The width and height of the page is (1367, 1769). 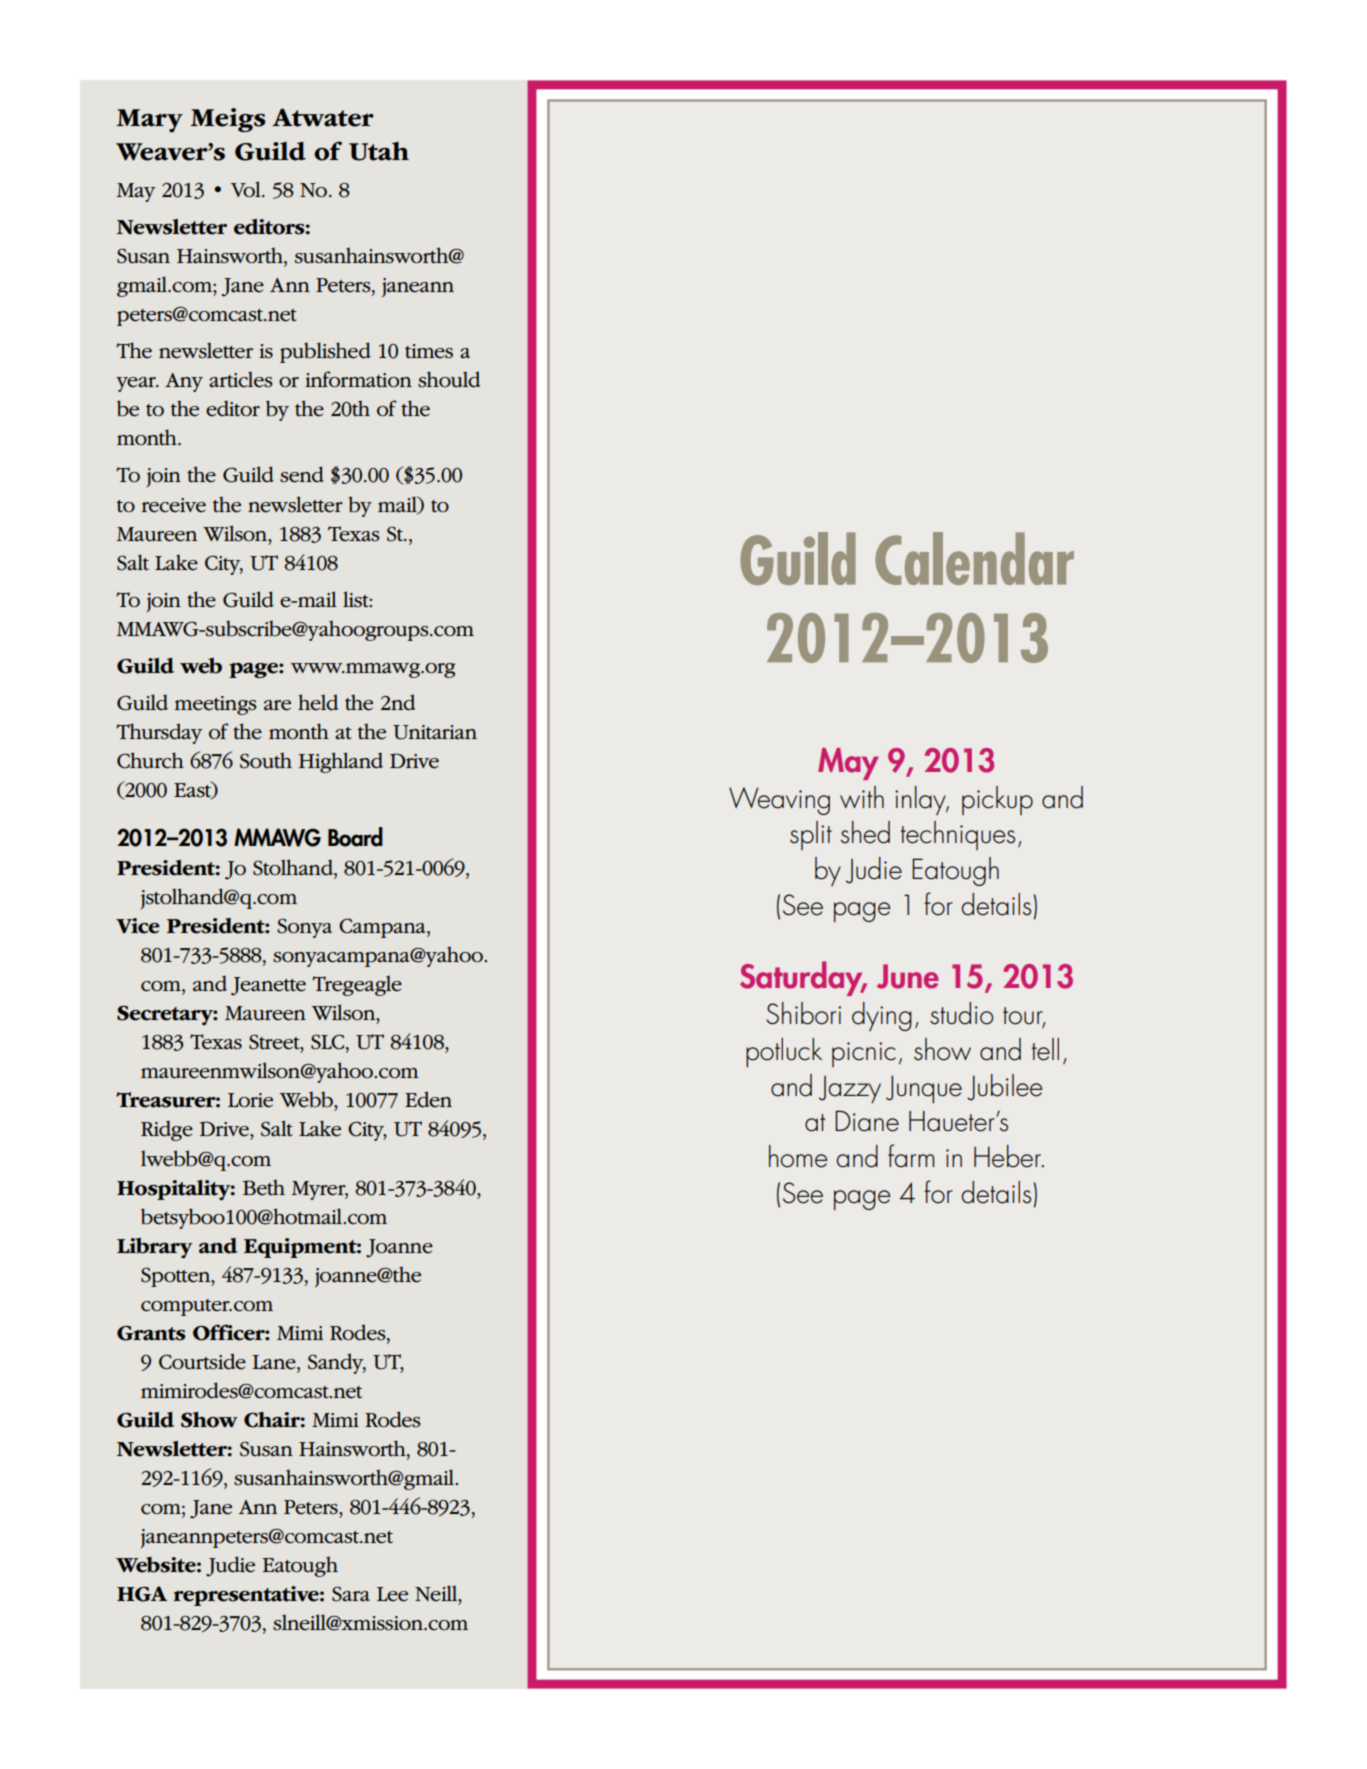 What do you see at coordinates (351, 1594) in the page?
I see `Sara` at bounding box center [351, 1594].
